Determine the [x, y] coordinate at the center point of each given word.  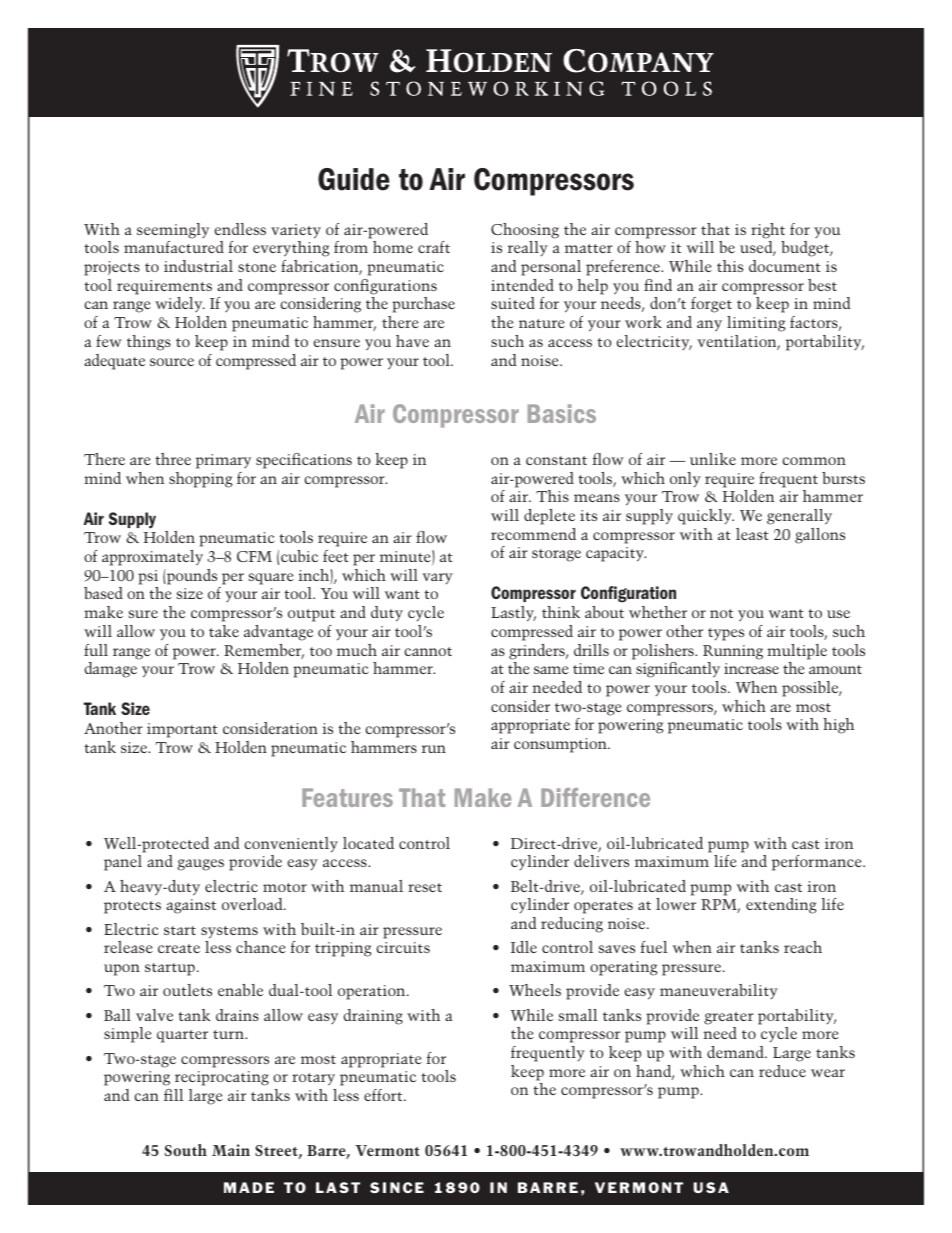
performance [818, 863]
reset [425, 887]
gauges [200, 865]
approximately [152, 558]
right [768, 231]
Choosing [525, 231]
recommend [533, 534]
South [186, 1150]
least [752, 534]
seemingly [173, 231]
